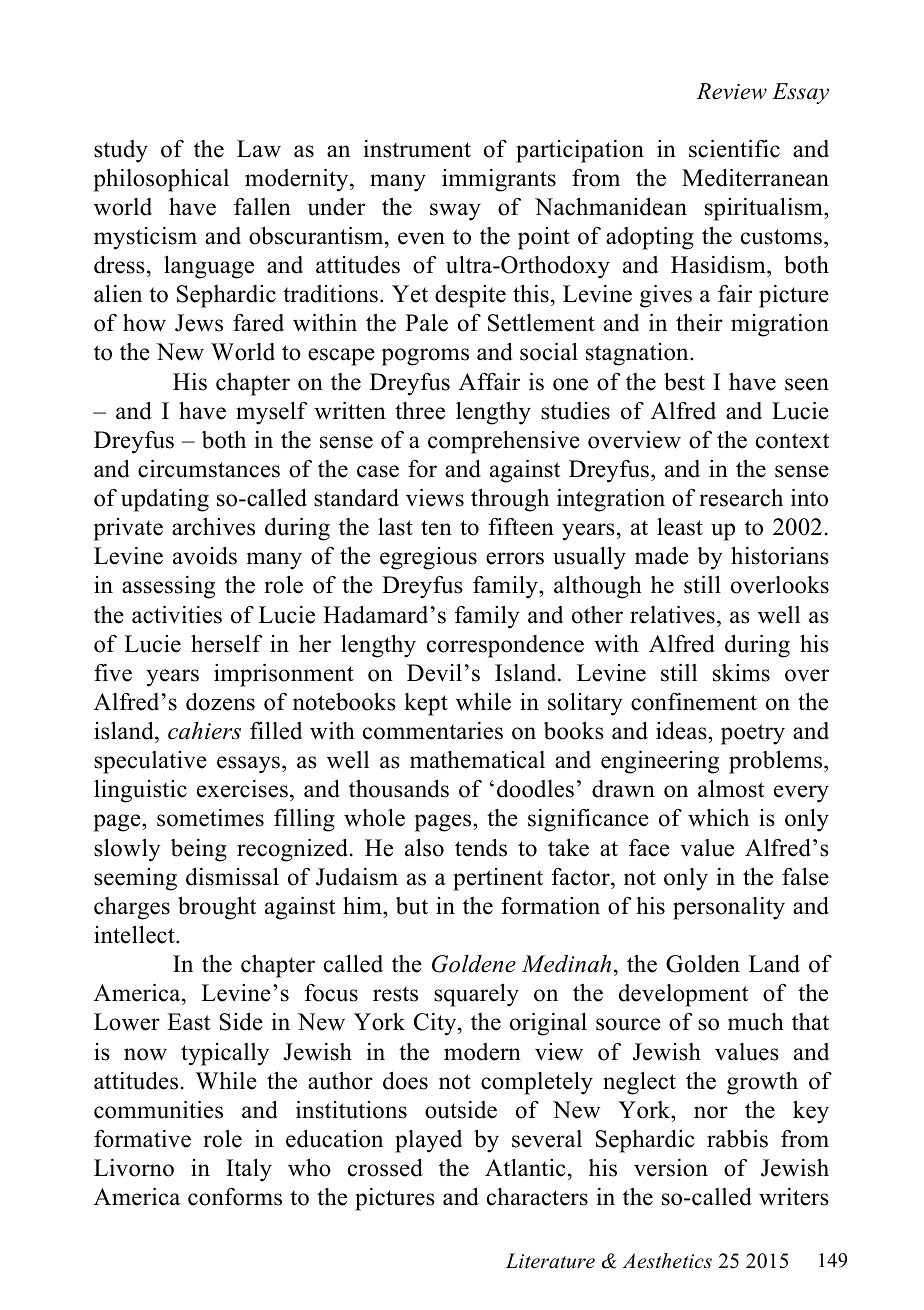 This image has height=1310, width=924. Describe the element at coordinates (729, 908) in the image. I see `personality` at that location.
